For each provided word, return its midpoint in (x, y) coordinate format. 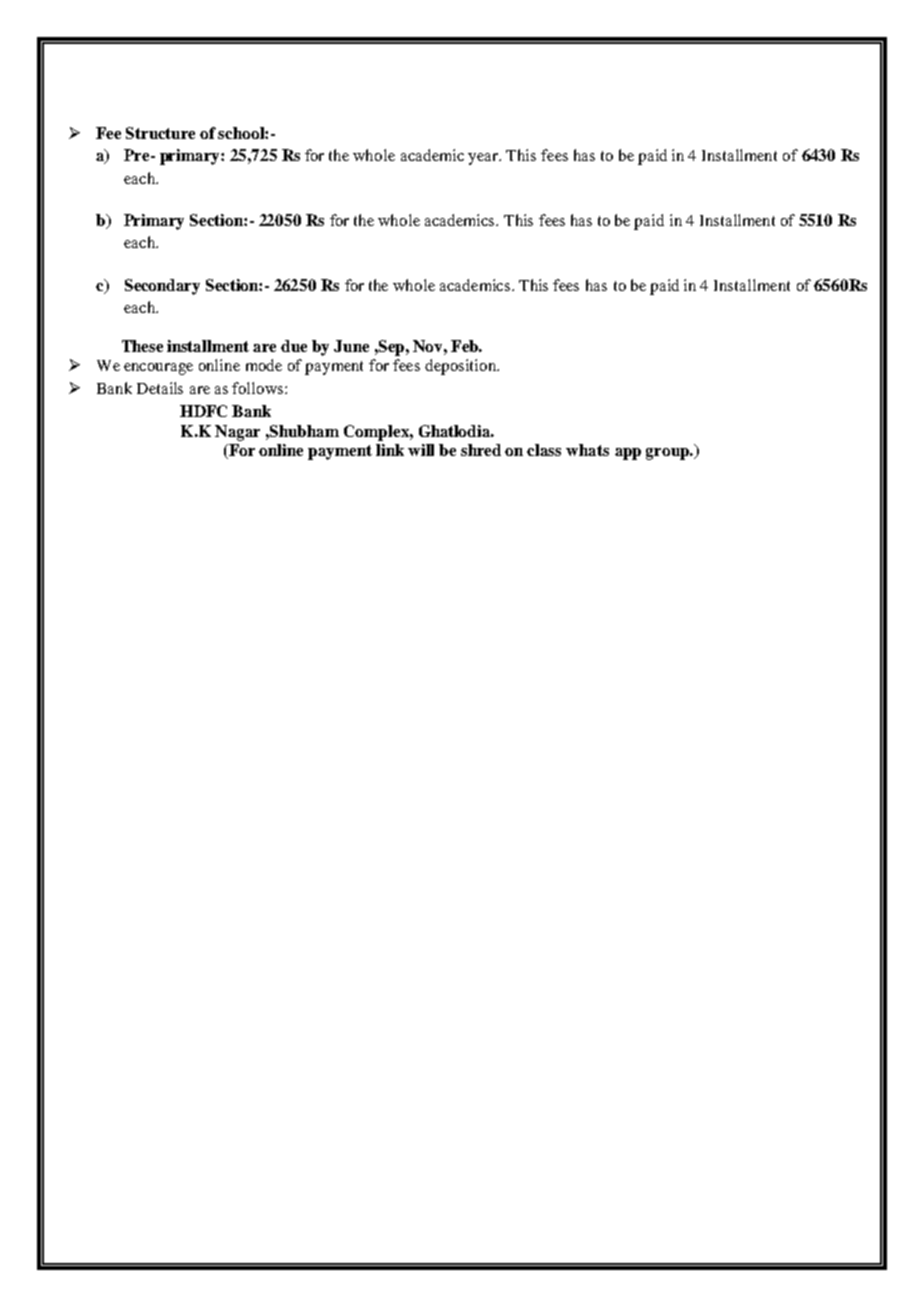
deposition (461, 367)
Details (160, 388)
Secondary (162, 287)
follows (257, 388)
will (421, 450)
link (390, 450)
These (142, 346)
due (294, 346)
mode (264, 365)
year (484, 159)
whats (587, 450)
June (351, 346)
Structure (160, 133)
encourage (158, 369)
